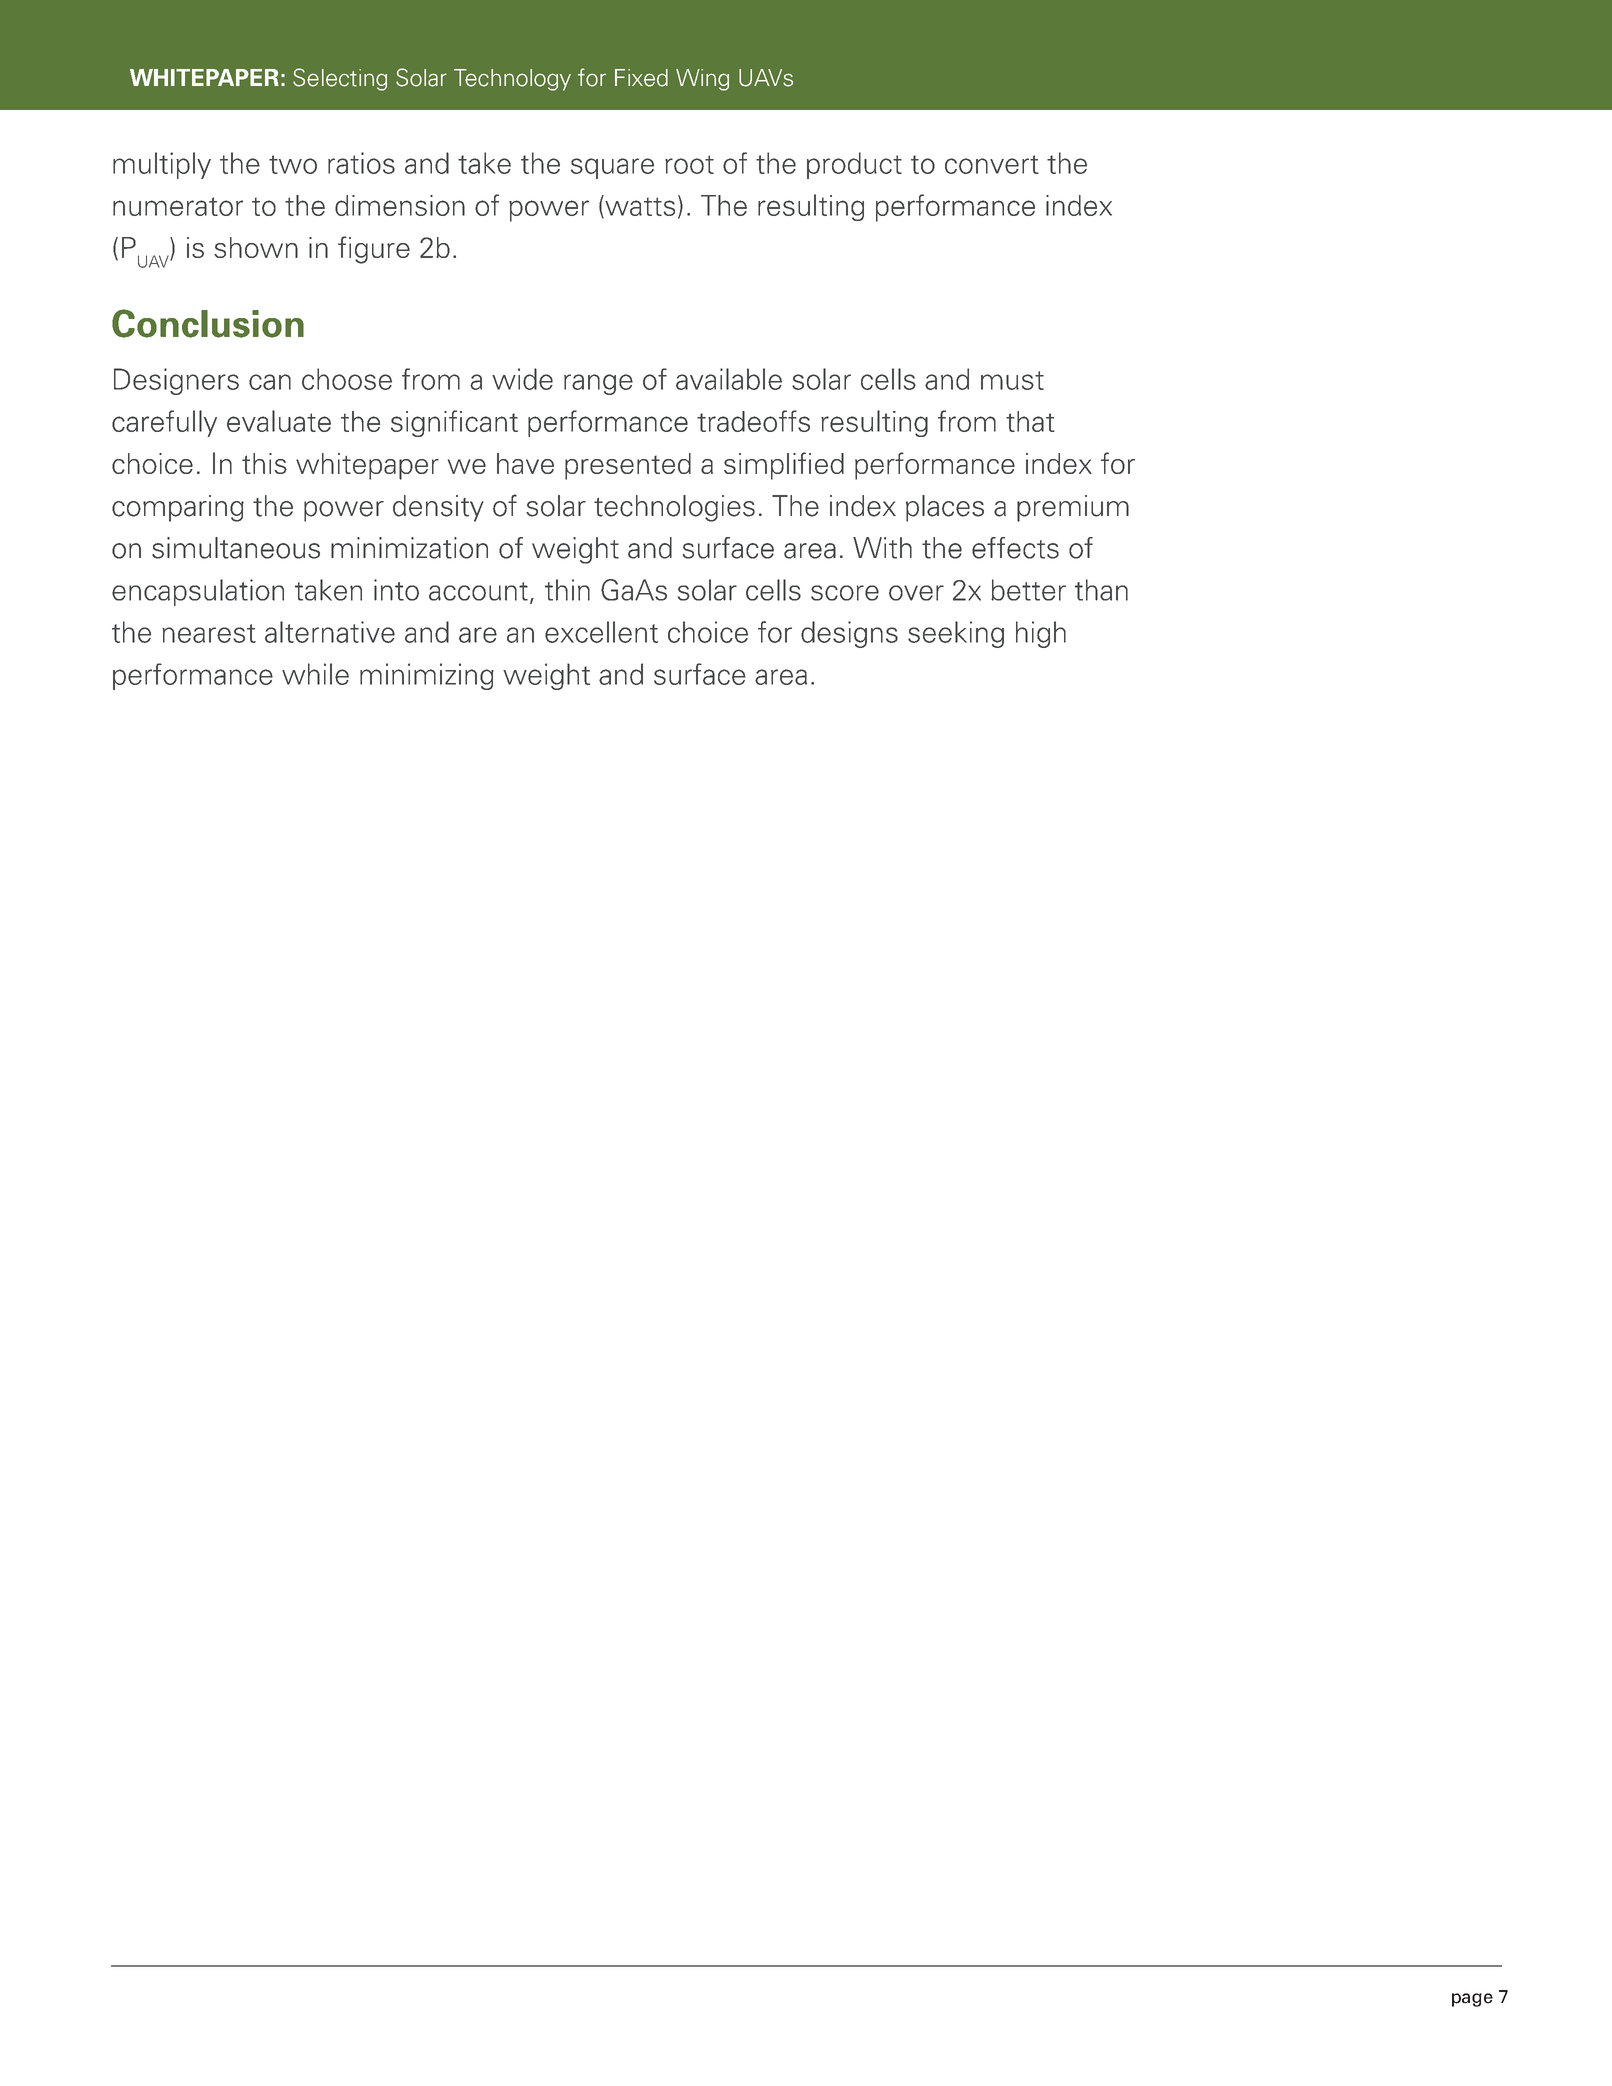 This screenshot has height=2086, width=1612. I want to click on while, so click(315, 674).
